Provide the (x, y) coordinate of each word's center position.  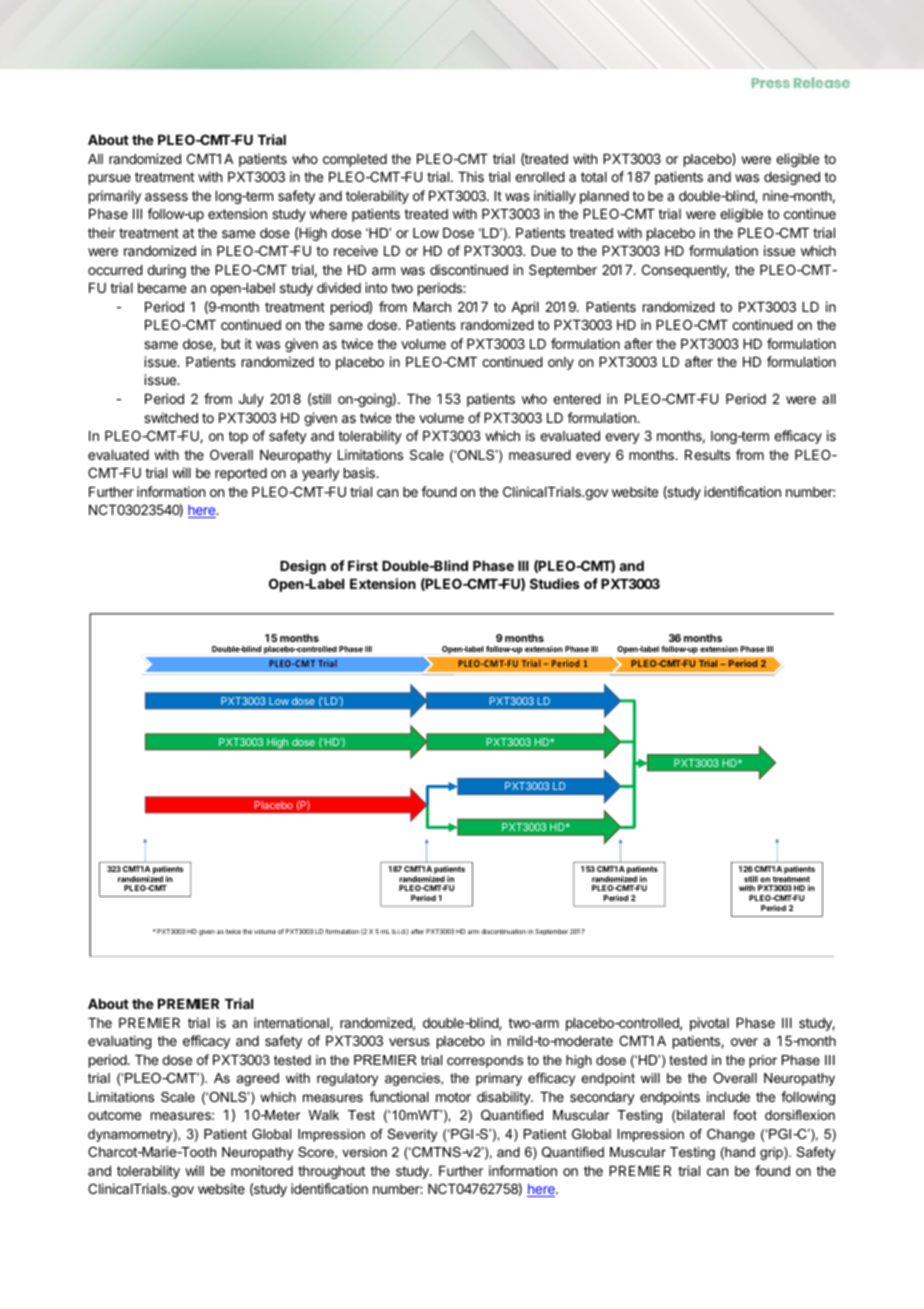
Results (707, 455)
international (292, 1023)
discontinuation (503, 931)
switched (171, 417)
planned (604, 197)
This (471, 176)
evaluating (120, 1042)
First (363, 565)
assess (166, 197)
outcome (114, 1115)
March (432, 307)
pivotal (709, 1024)
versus (409, 1042)
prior (763, 1061)
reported (241, 474)
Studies (555, 583)
